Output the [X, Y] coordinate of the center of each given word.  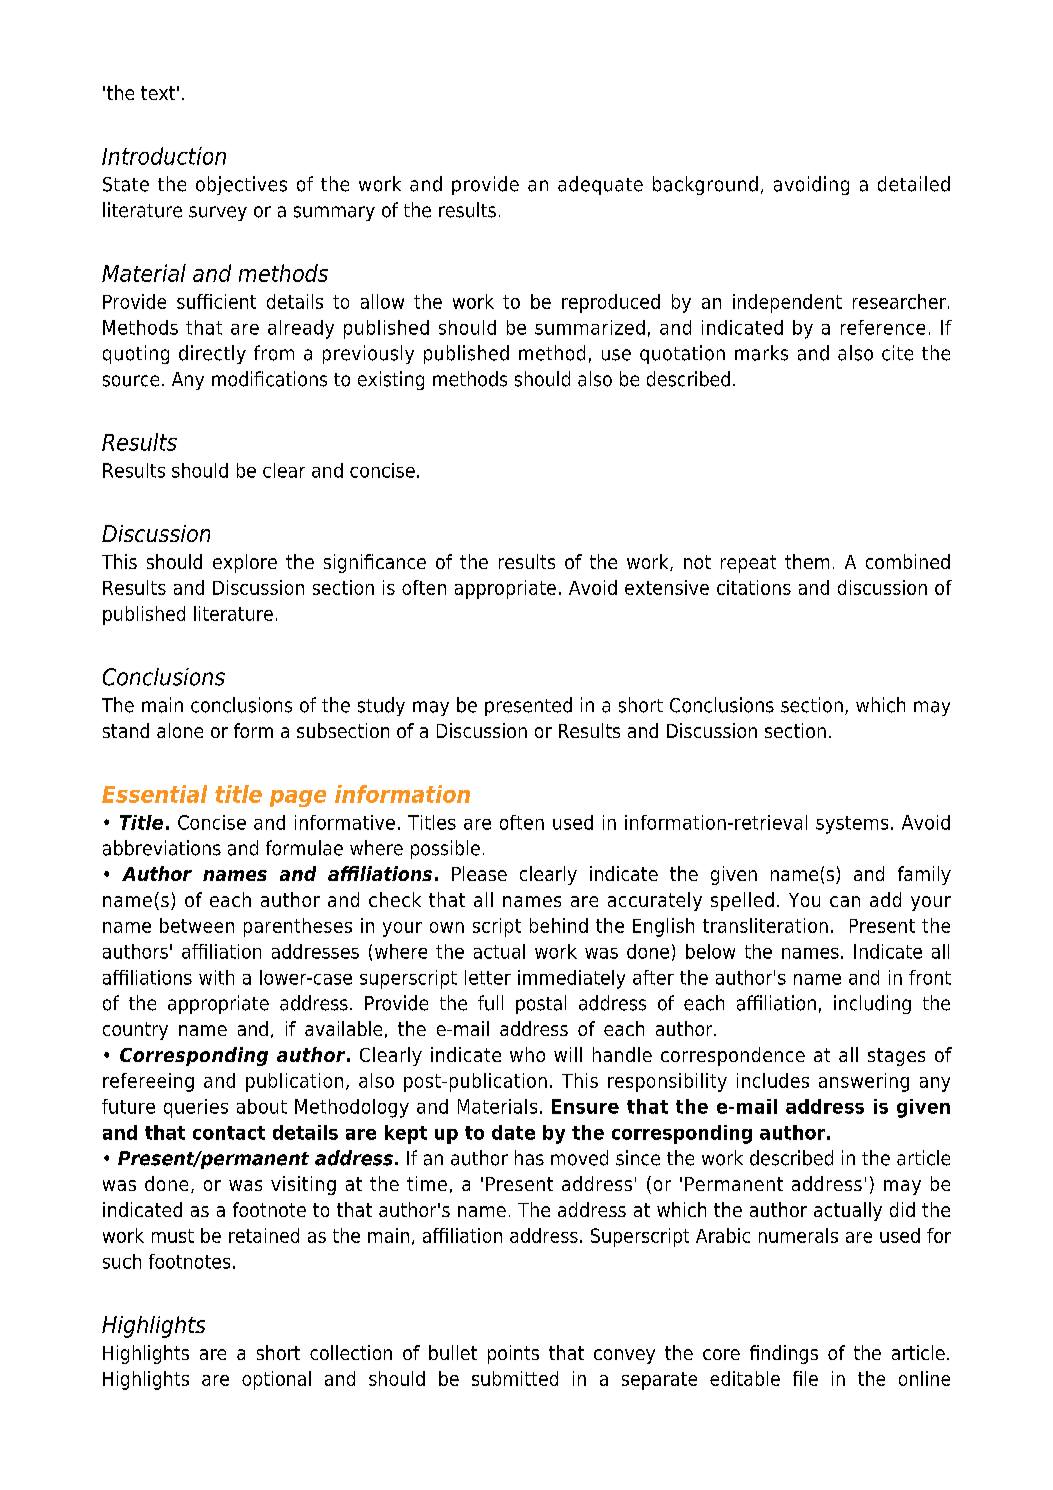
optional [276, 1380]
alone [180, 730]
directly [212, 354]
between [197, 925]
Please [479, 873]
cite [897, 353]
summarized [590, 327]
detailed [914, 184]
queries [196, 1108]
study [381, 706]
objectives [241, 185]
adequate [600, 185]
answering [864, 1082]
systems [852, 825]
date [513, 1132]
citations [754, 587]
